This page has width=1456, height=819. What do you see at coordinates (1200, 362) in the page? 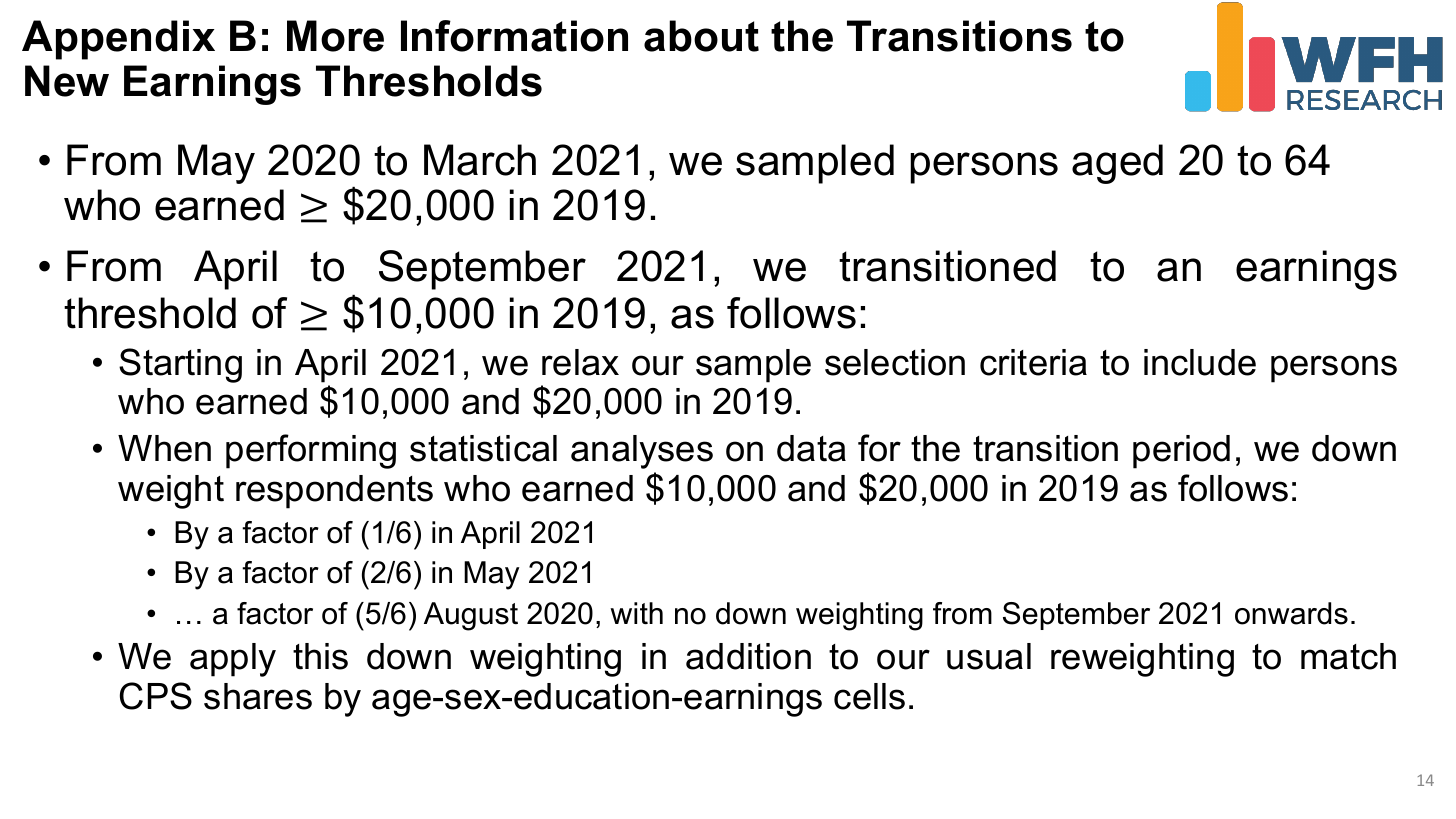
I see `include` at bounding box center [1200, 362].
